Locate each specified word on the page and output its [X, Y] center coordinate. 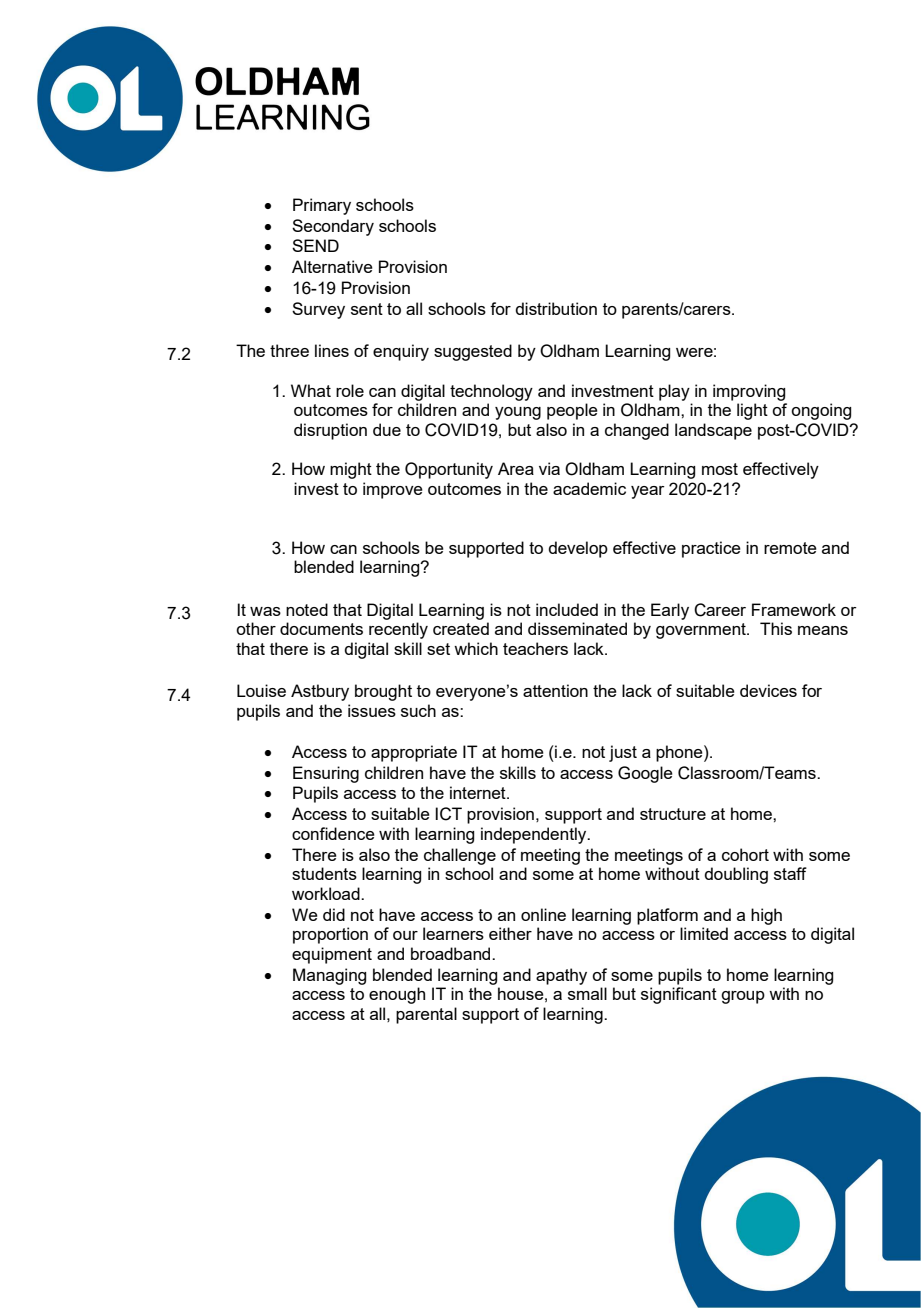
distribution [556, 308]
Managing [329, 976]
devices [768, 690]
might [351, 470]
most [720, 469]
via [549, 468]
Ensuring [326, 774]
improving [749, 392]
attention [555, 690]
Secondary [333, 227]
